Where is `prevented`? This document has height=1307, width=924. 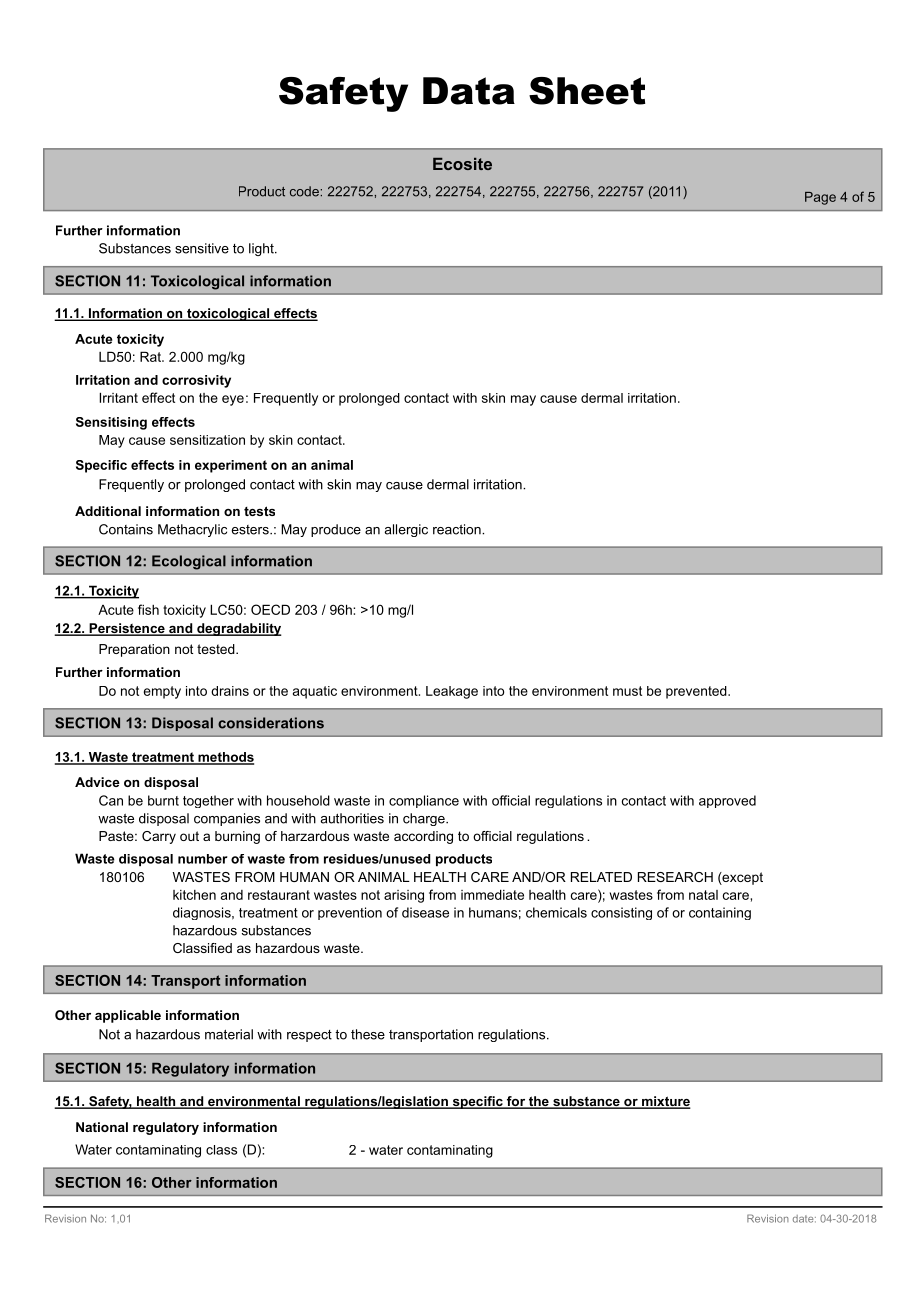 prevented is located at coordinates (697, 692).
